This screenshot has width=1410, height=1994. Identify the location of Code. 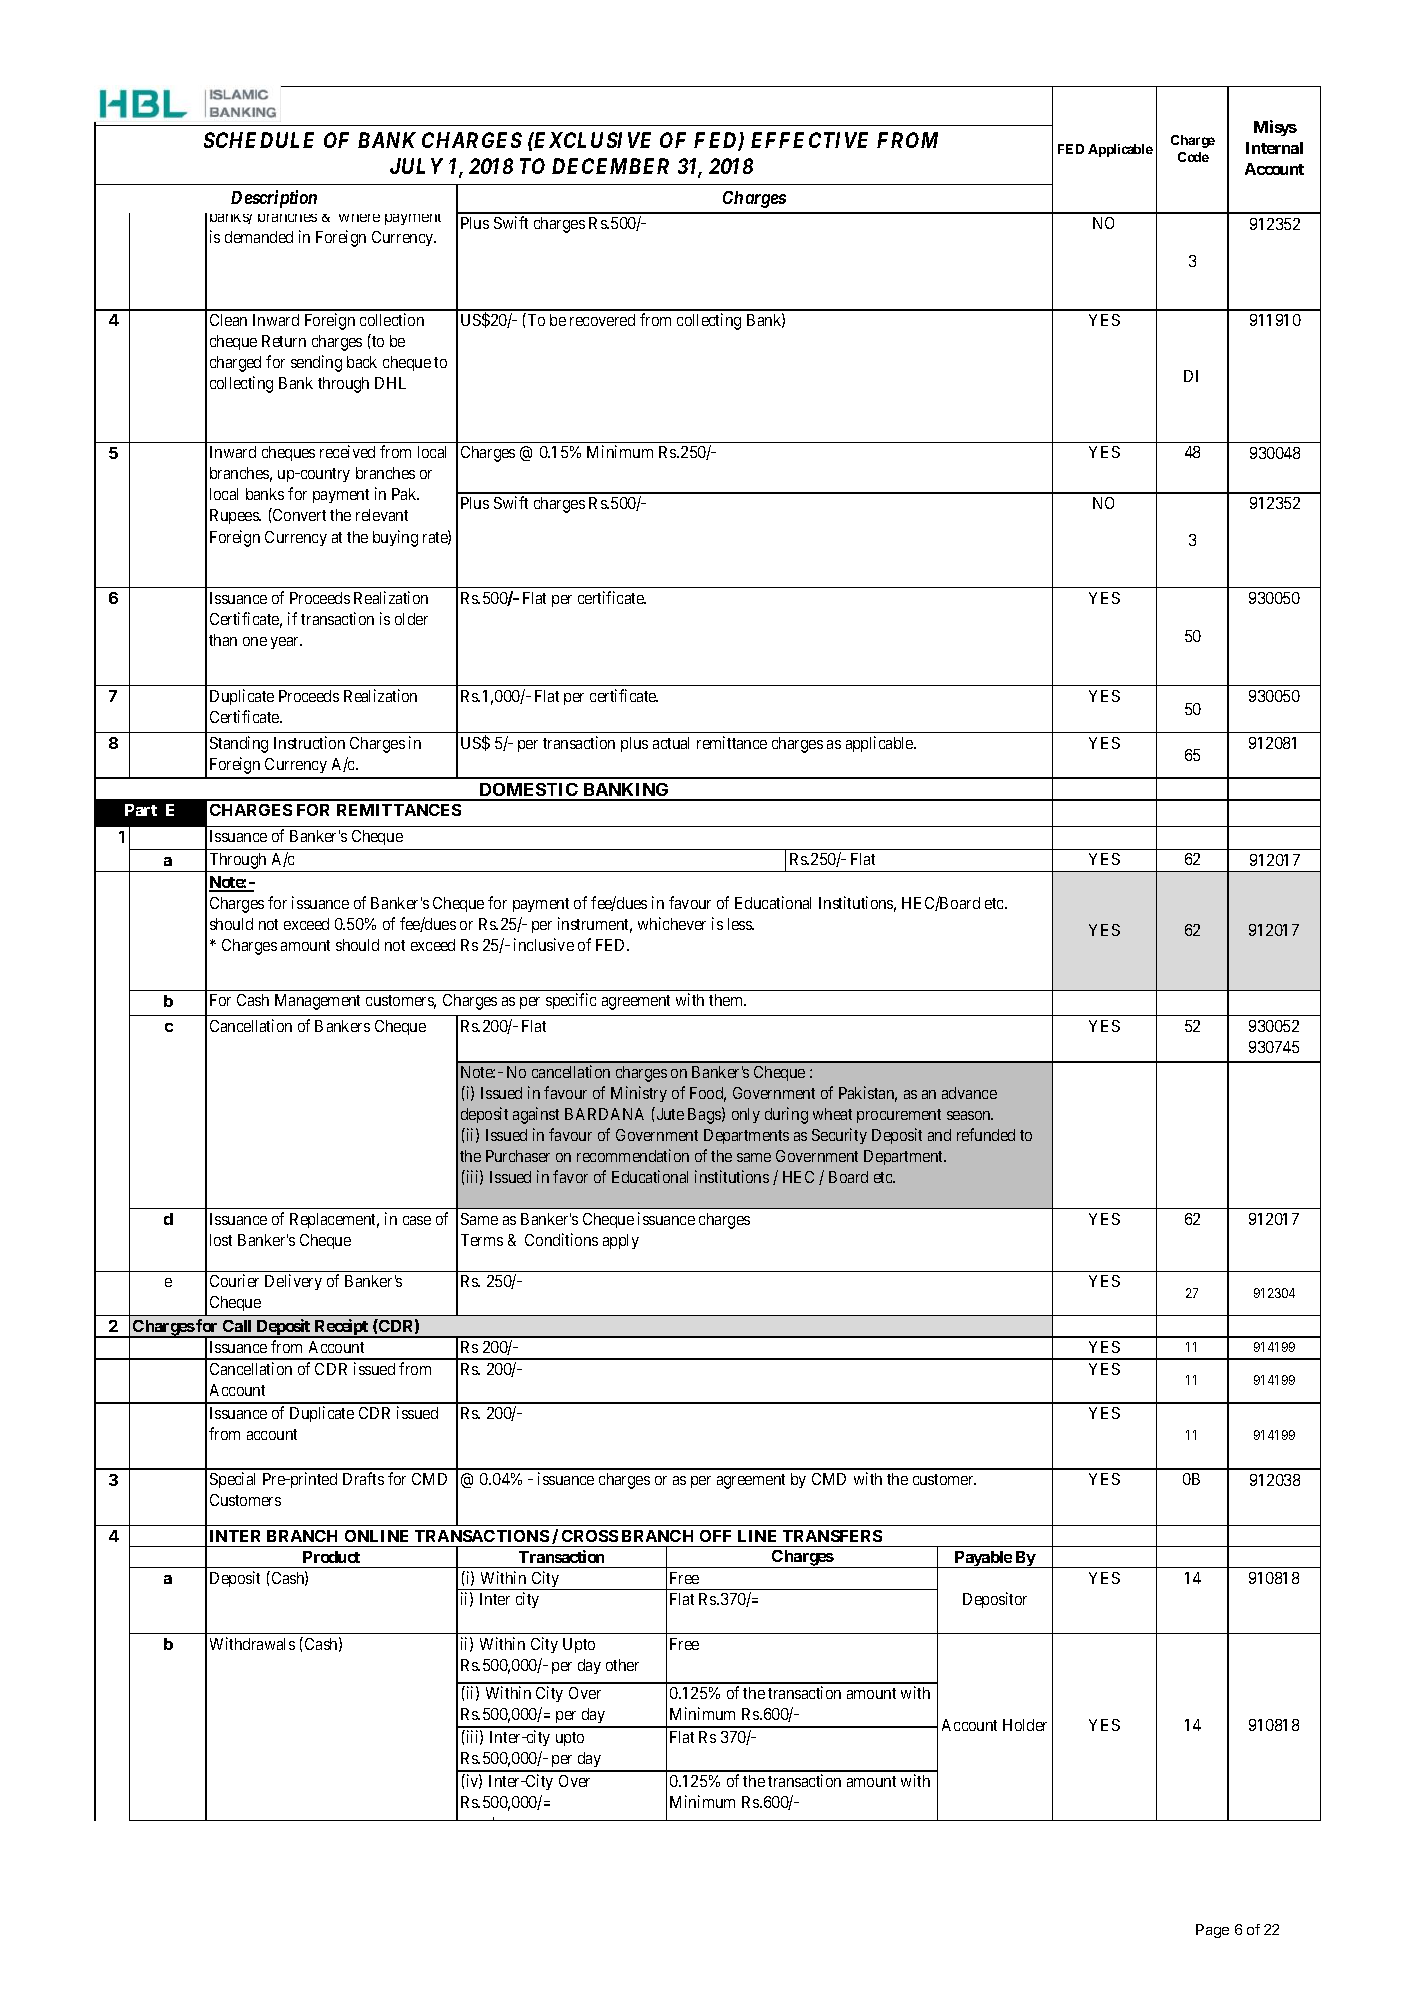
(1193, 157).
